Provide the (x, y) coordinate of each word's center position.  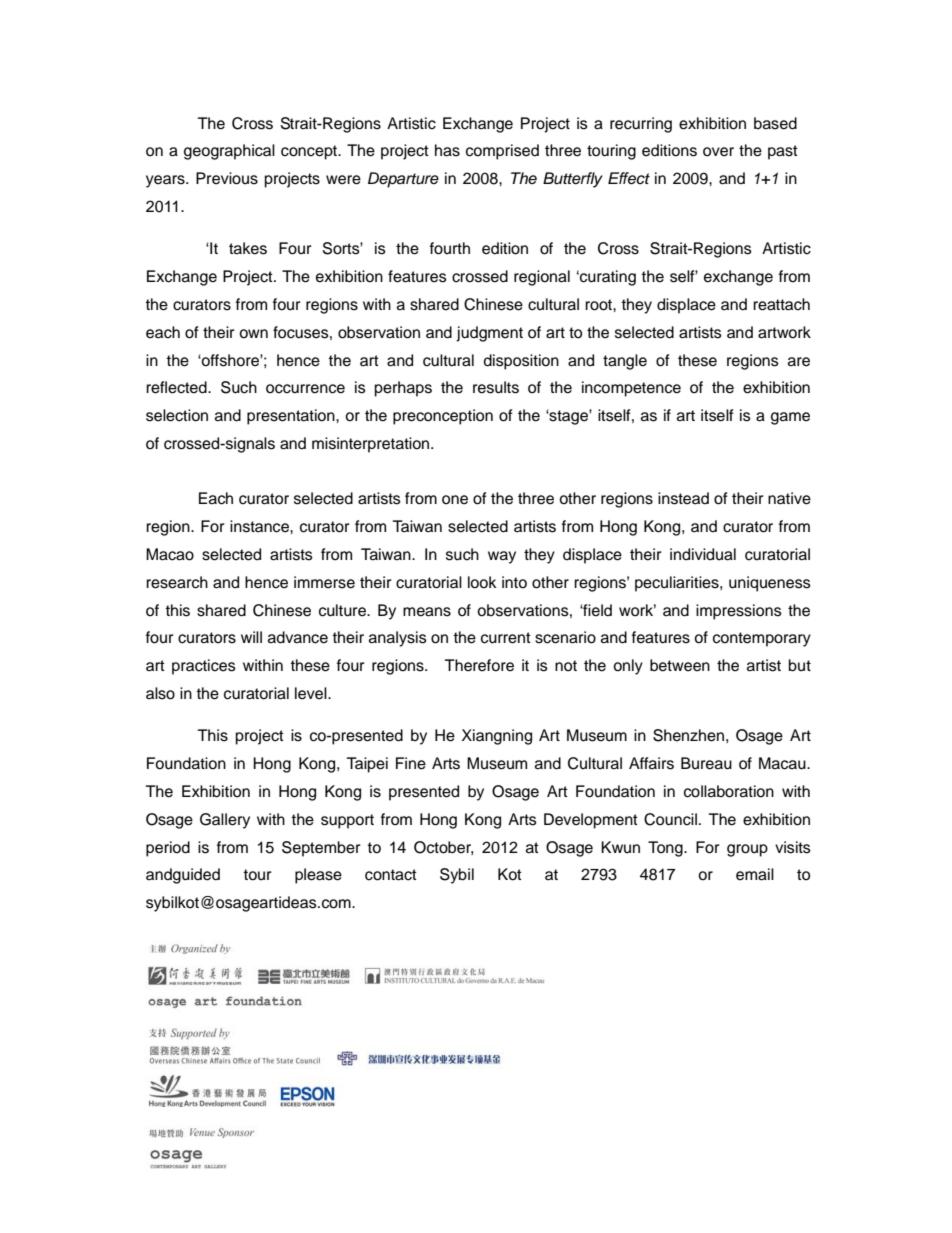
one (455, 500)
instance (260, 526)
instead (683, 498)
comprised (502, 152)
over (718, 152)
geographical (229, 152)
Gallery (225, 821)
